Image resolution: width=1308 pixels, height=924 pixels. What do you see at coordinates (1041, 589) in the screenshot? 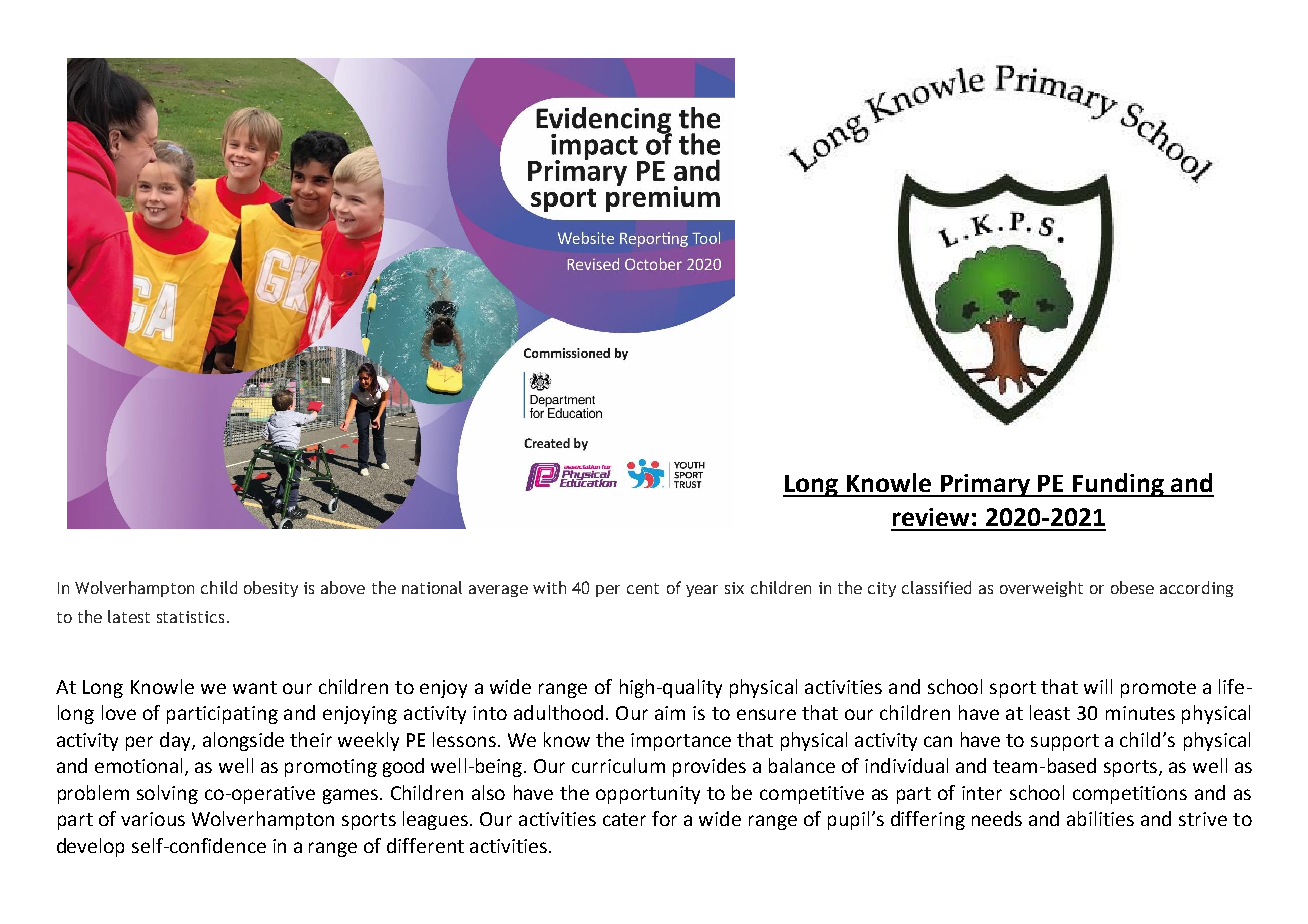
I see `overweight` at bounding box center [1041, 589].
